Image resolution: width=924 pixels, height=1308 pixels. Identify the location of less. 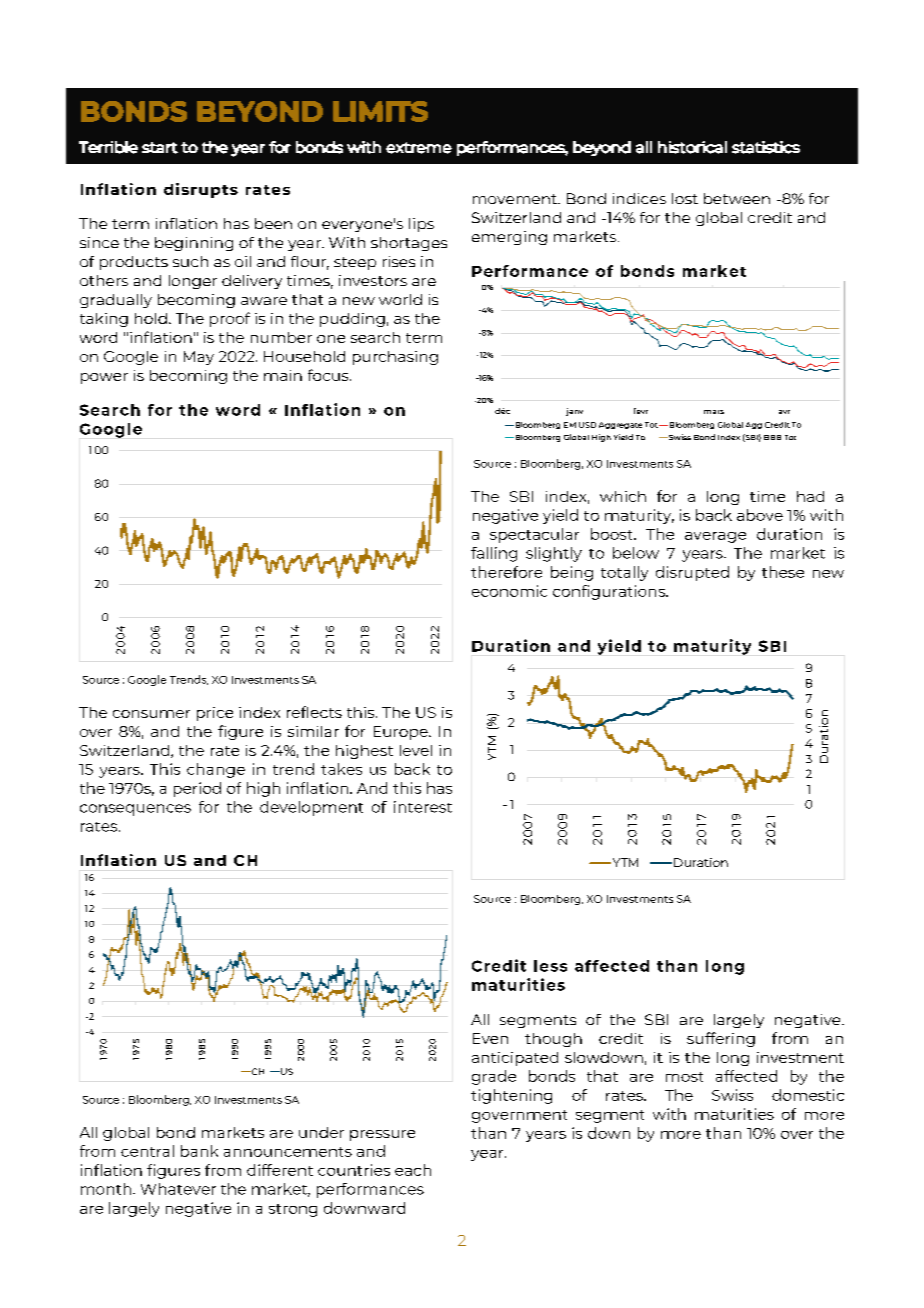
(550, 966).
